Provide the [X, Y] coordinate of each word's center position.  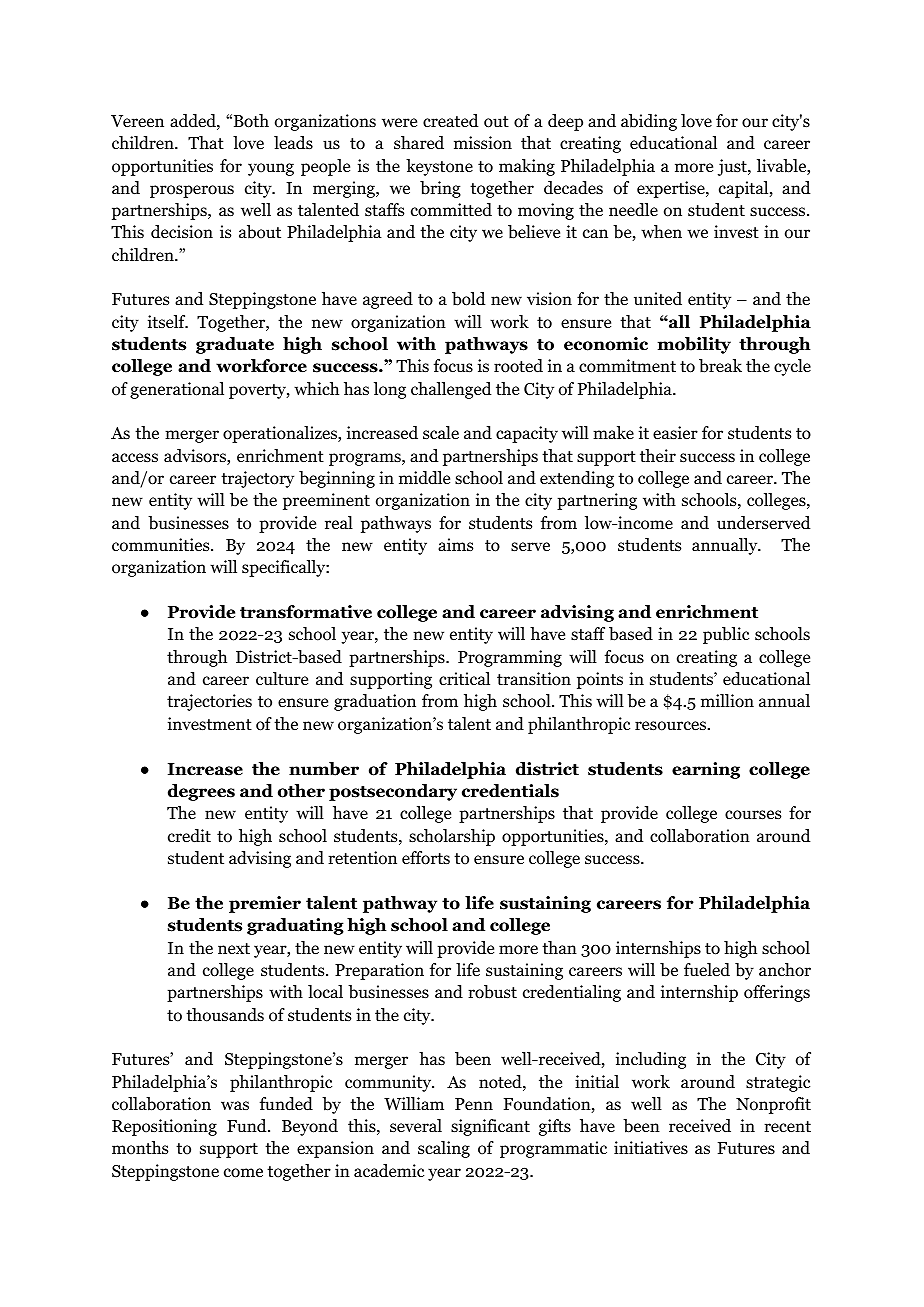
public [726, 635]
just [733, 167]
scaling [444, 1149]
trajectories [209, 702]
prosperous [192, 191]
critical [464, 678]
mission [483, 143]
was [235, 1105]
